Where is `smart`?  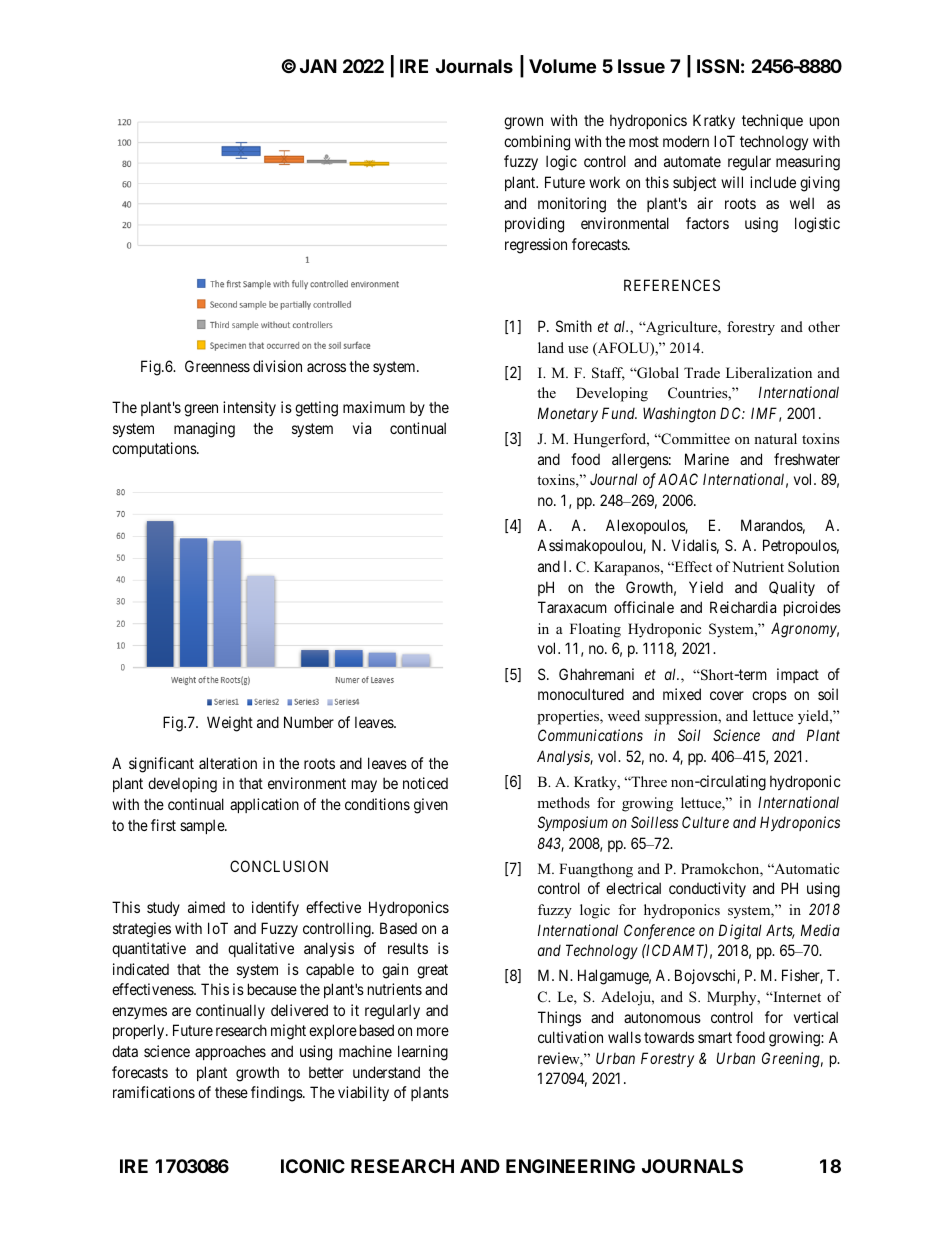 smart is located at coordinates (715, 1037).
